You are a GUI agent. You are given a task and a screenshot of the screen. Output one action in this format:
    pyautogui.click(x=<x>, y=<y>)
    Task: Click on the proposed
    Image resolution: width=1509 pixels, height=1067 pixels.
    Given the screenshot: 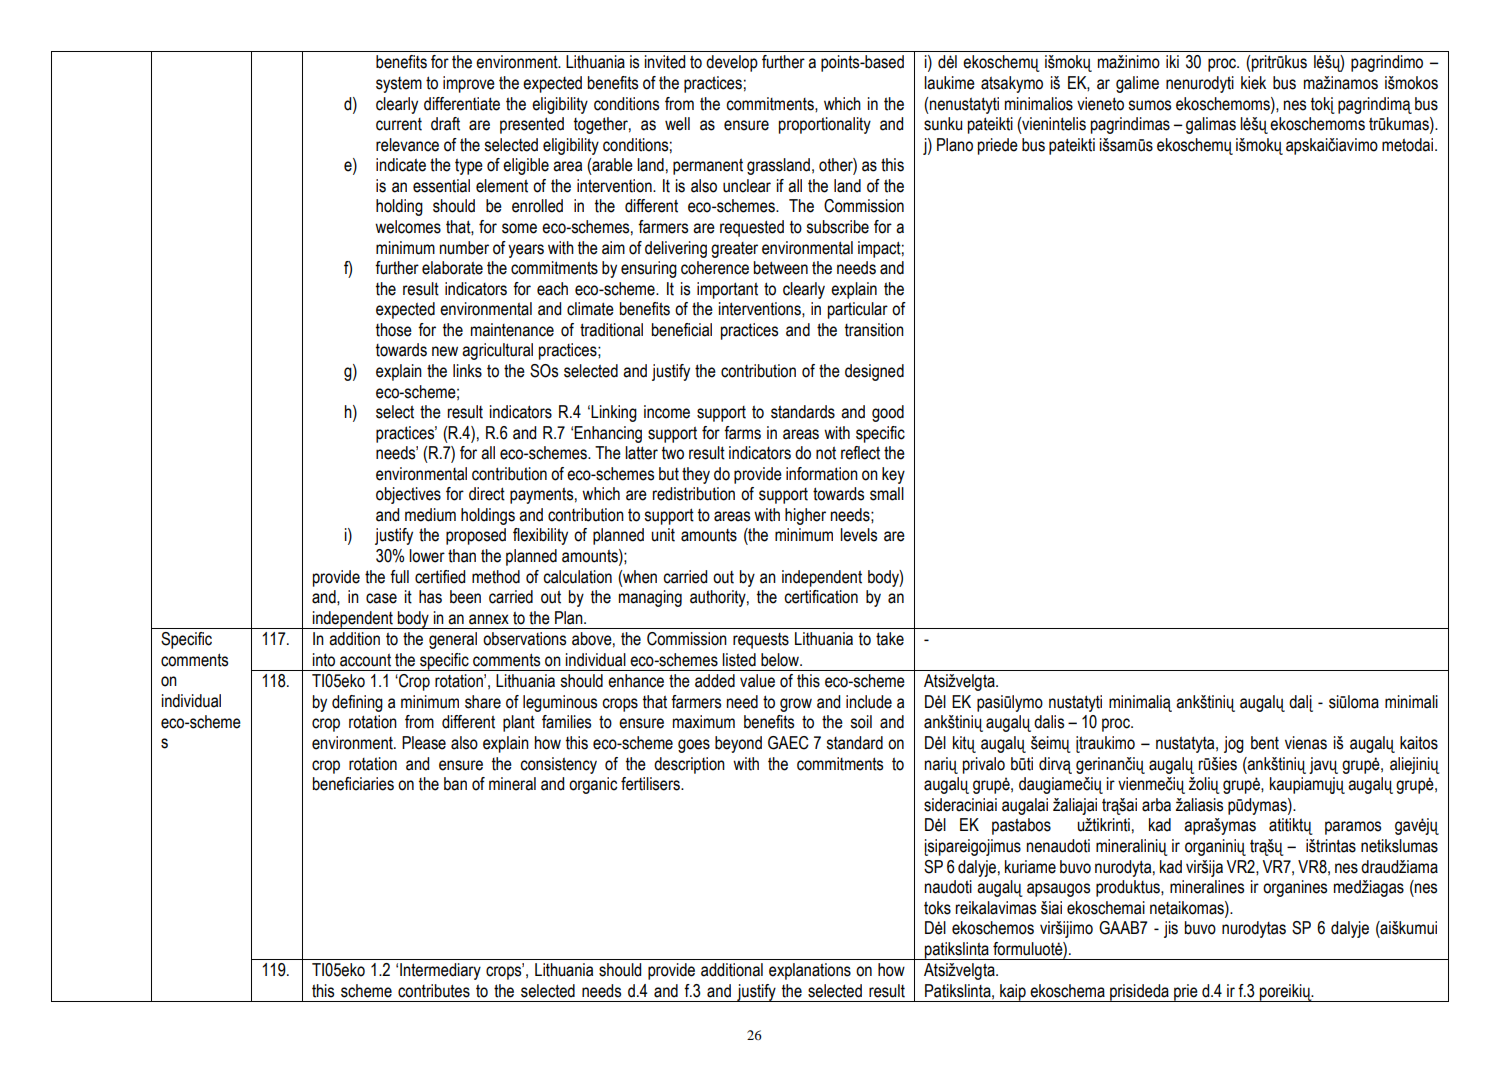 What is the action you would take?
    pyautogui.click(x=476, y=536)
